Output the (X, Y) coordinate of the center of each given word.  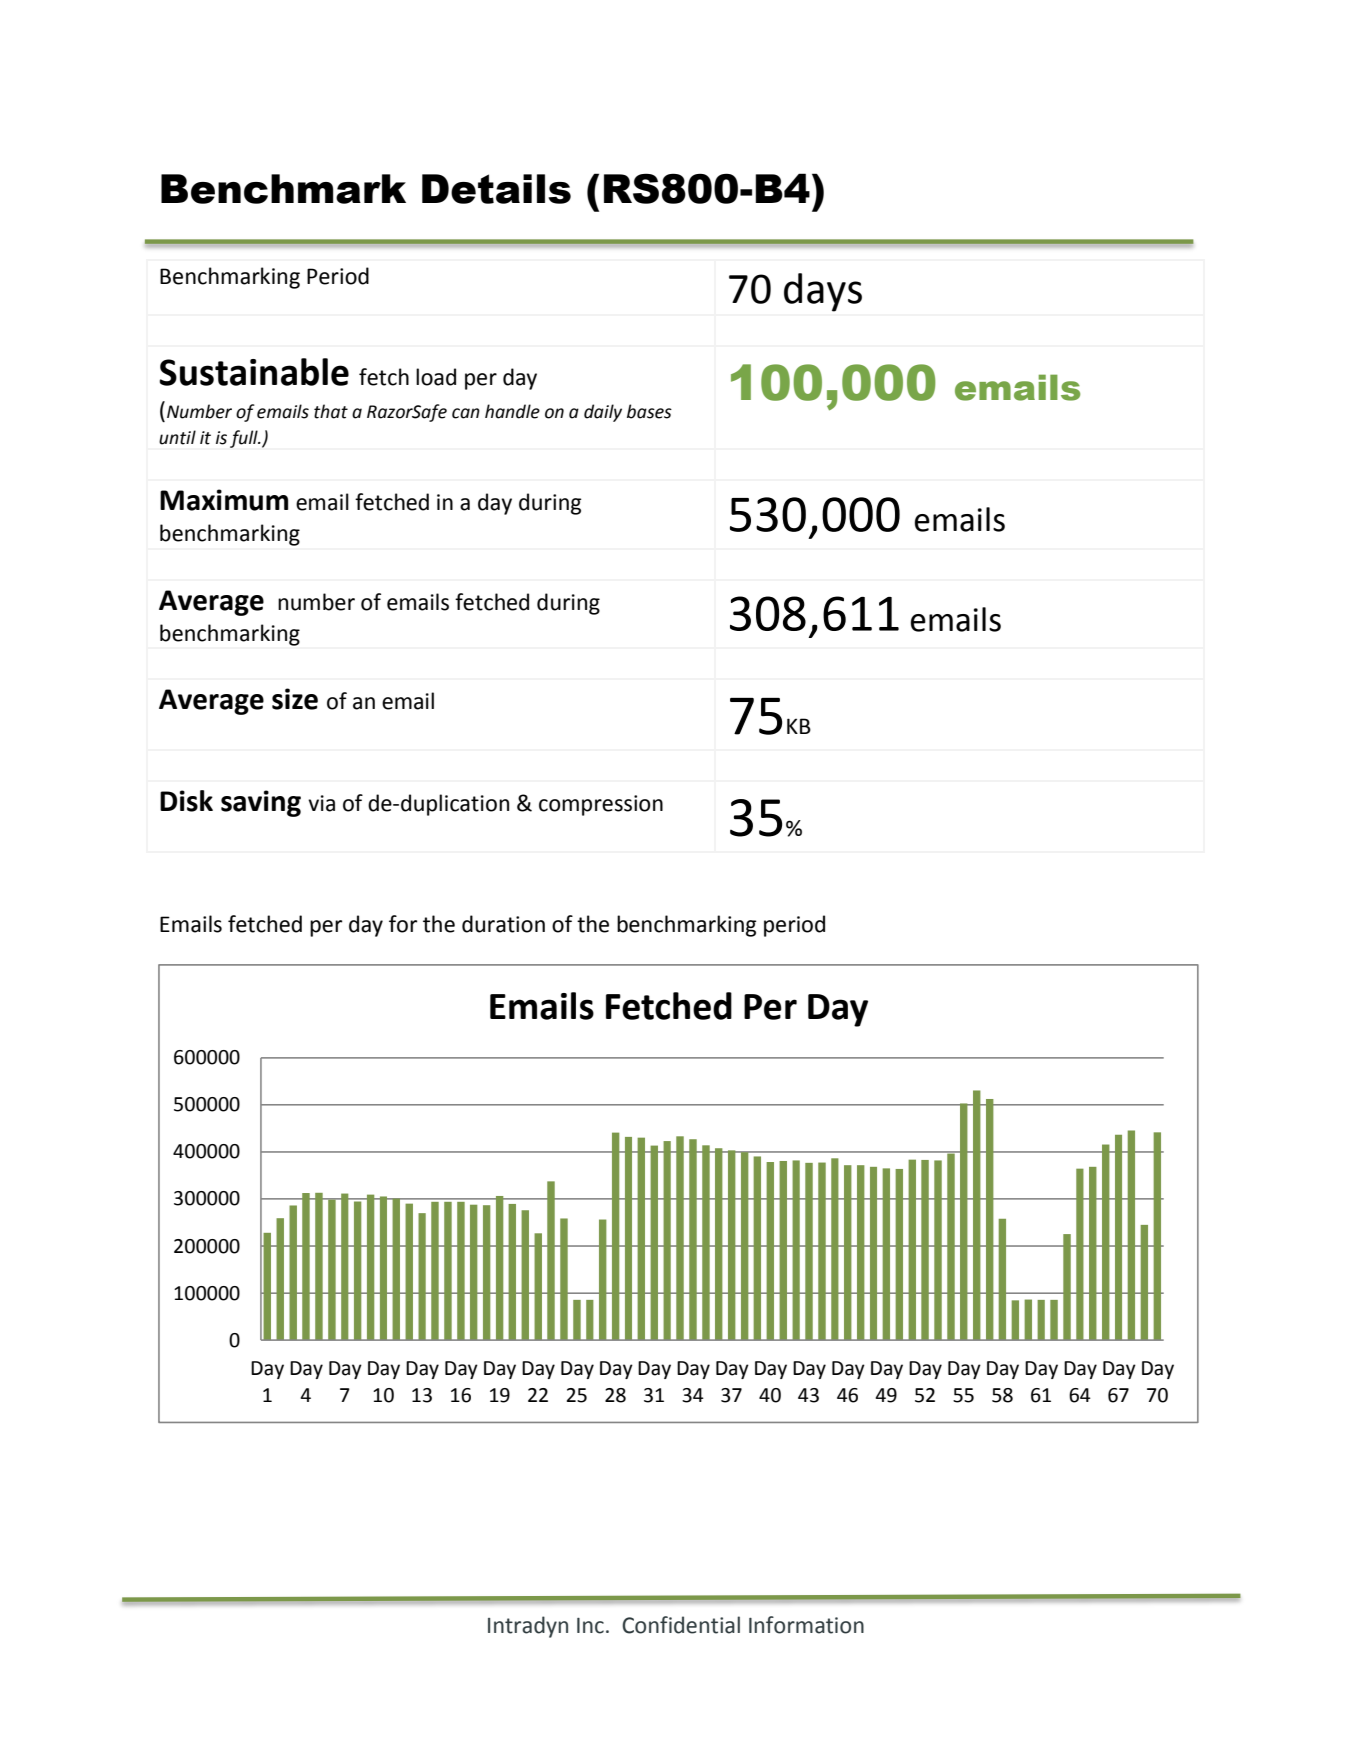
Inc (590, 1626)
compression (601, 805)
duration (503, 924)
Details (496, 189)
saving (261, 803)
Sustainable (254, 372)
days (823, 292)
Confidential (681, 1625)
